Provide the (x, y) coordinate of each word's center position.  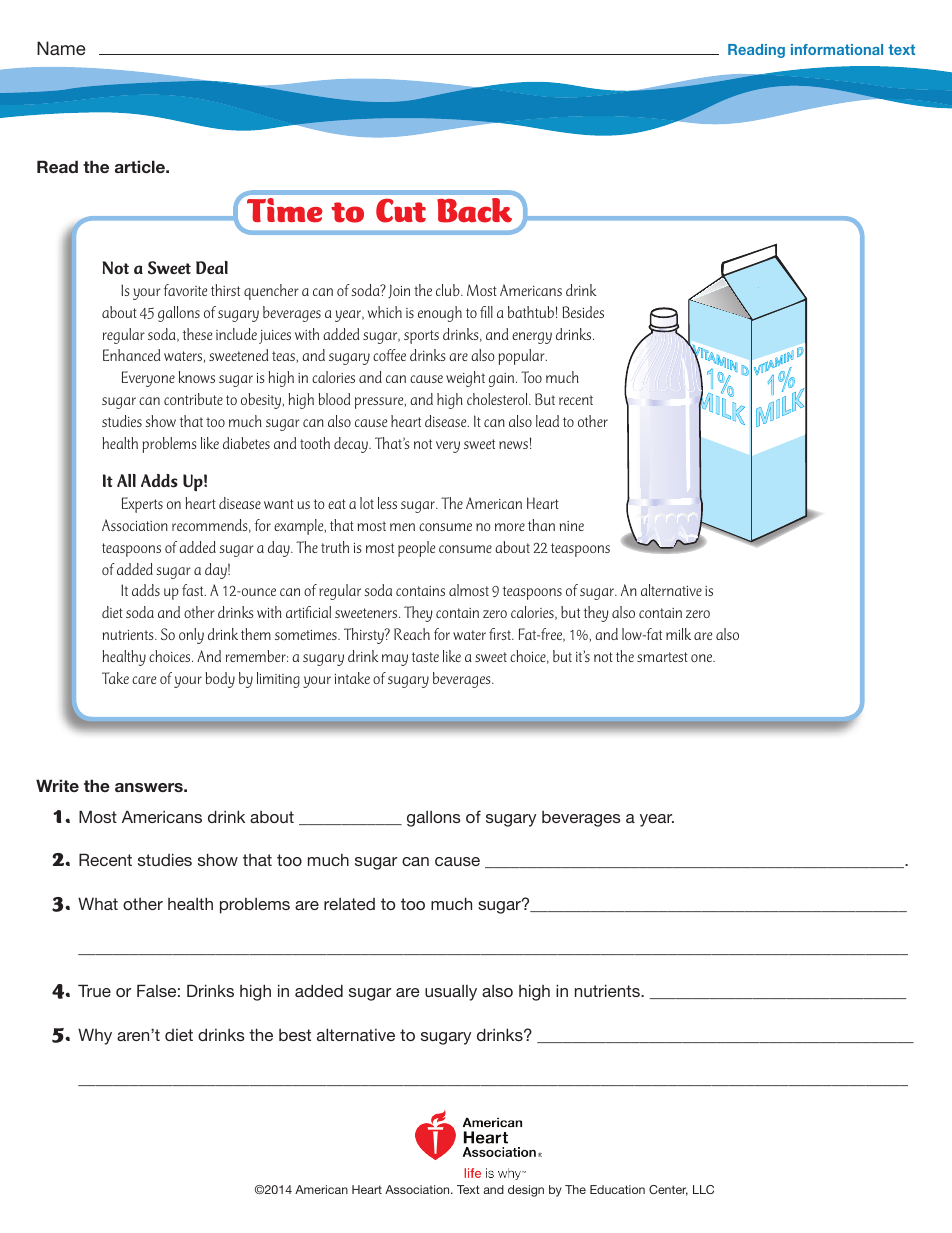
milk (678, 634)
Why (95, 1036)
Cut (401, 210)
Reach (412, 634)
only (191, 636)
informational (837, 49)
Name (61, 48)
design (526, 1191)
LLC (703, 1189)
